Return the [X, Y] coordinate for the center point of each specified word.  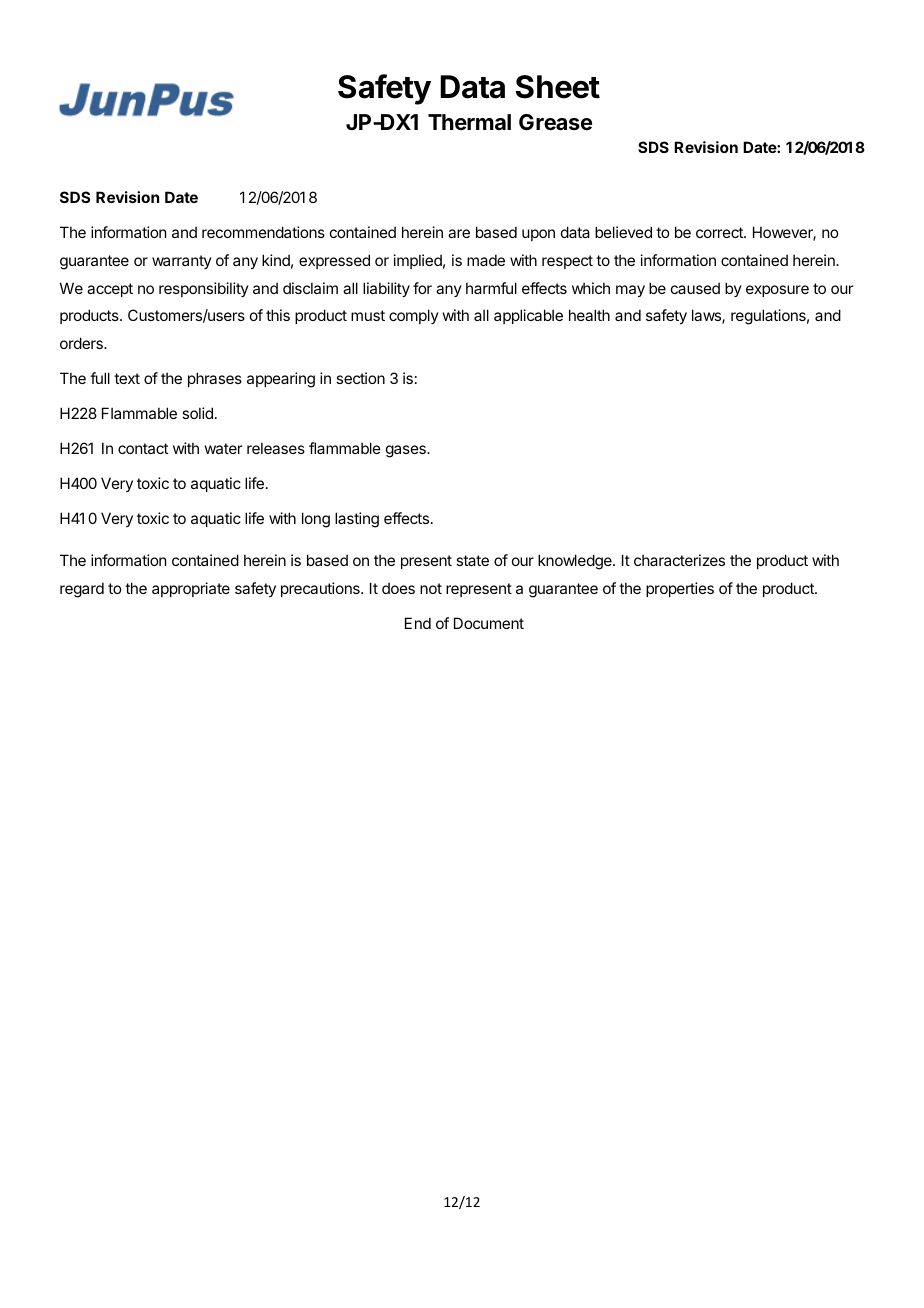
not [431, 588]
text [127, 378]
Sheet [558, 87]
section [360, 378]
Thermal [469, 122]
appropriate [191, 589]
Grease [555, 122]
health [589, 315]
